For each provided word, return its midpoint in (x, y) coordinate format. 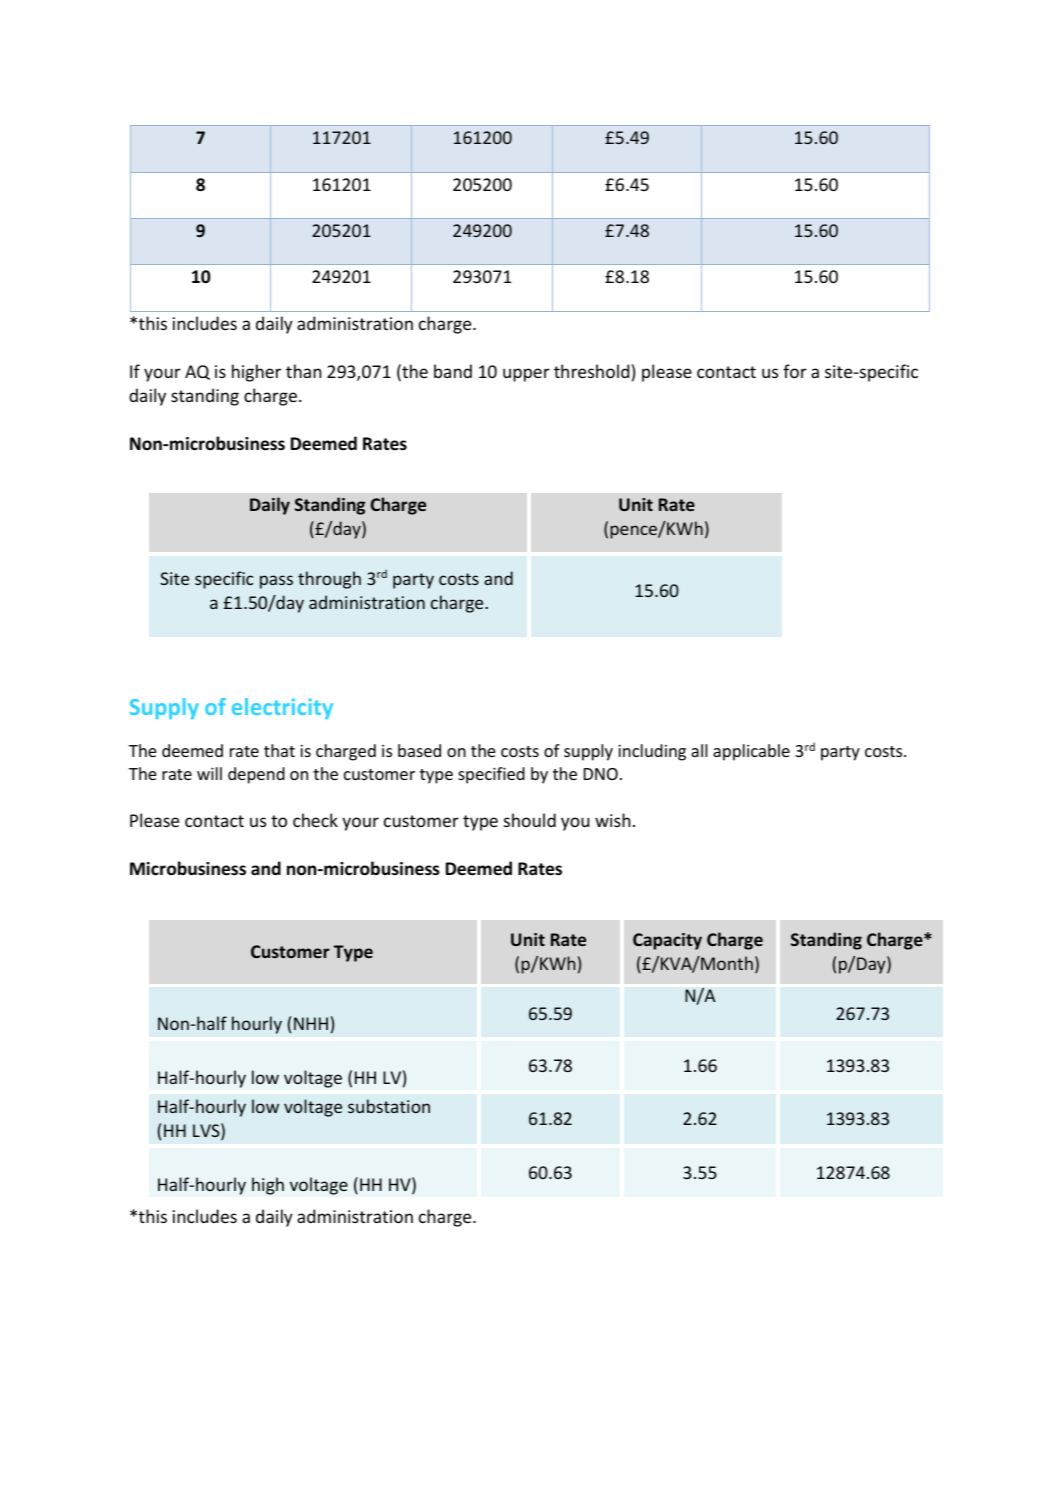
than (304, 371)
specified (491, 775)
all (699, 750)
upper (526, 375)
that (279, 750)
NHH (311, 1023)
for (795, 371)
